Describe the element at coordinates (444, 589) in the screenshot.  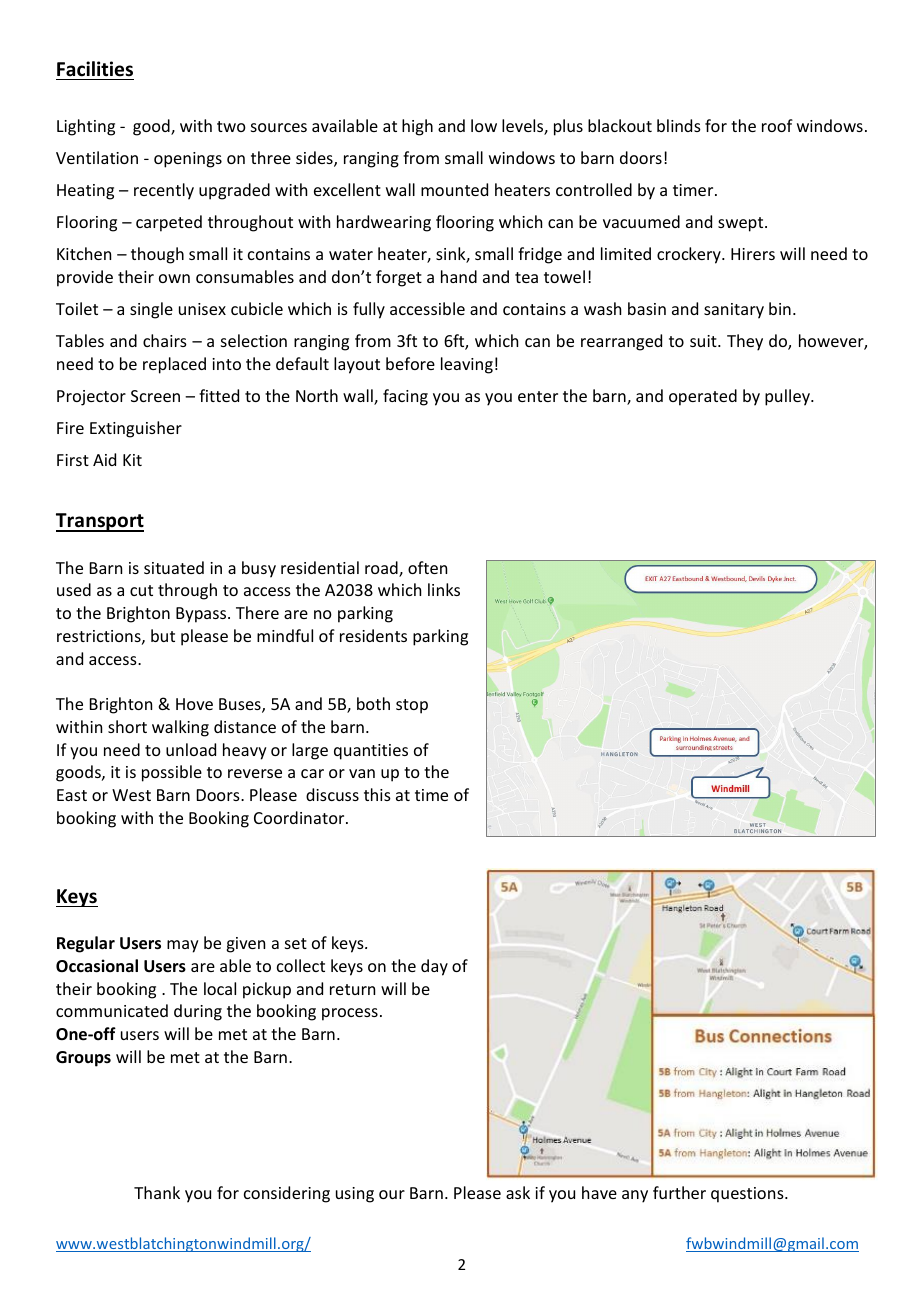
I see `links` at that location.
